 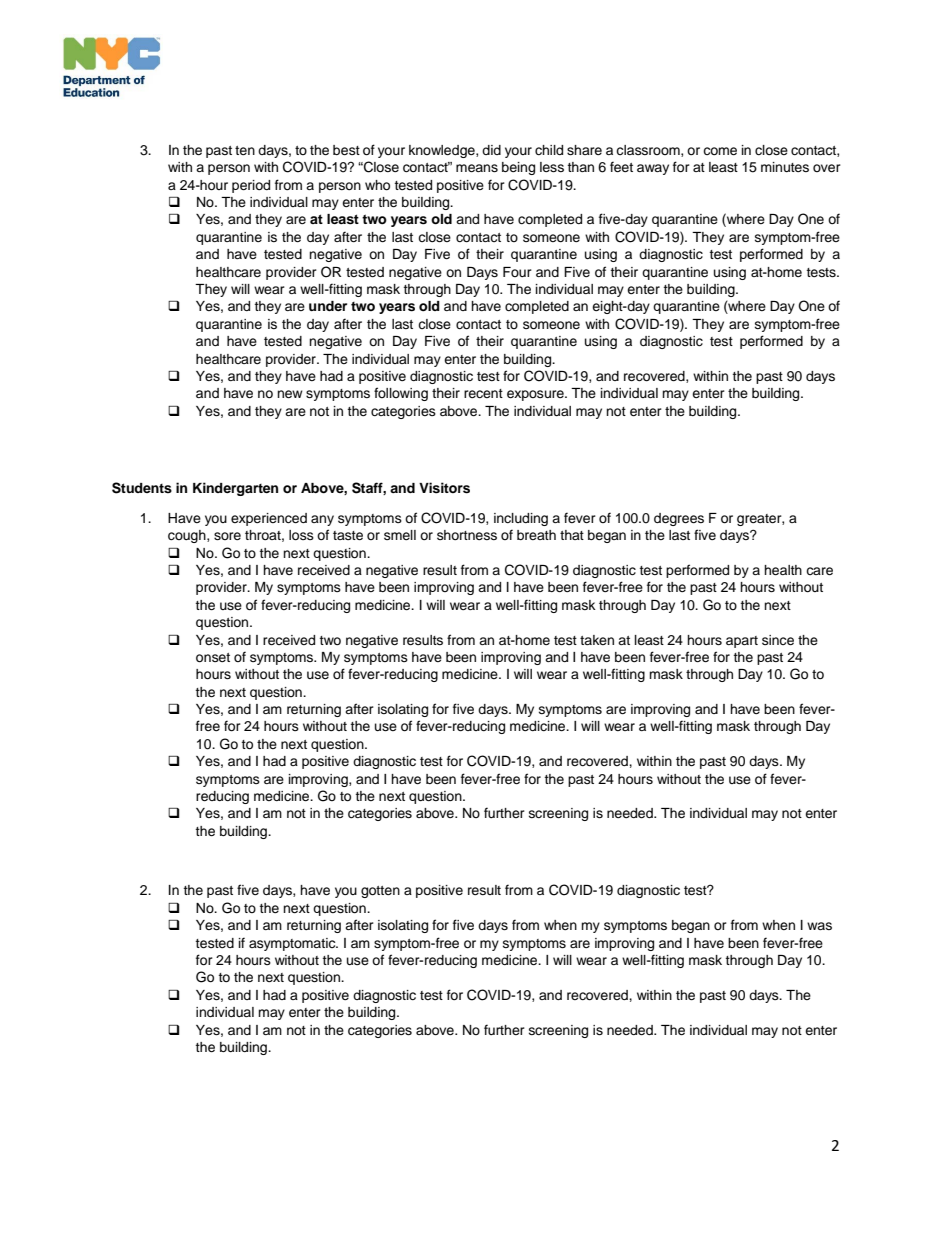 What do you see at coordinates (380, 892) in the screenshot?
I see `gotten` at bounding box center [380, 892].
